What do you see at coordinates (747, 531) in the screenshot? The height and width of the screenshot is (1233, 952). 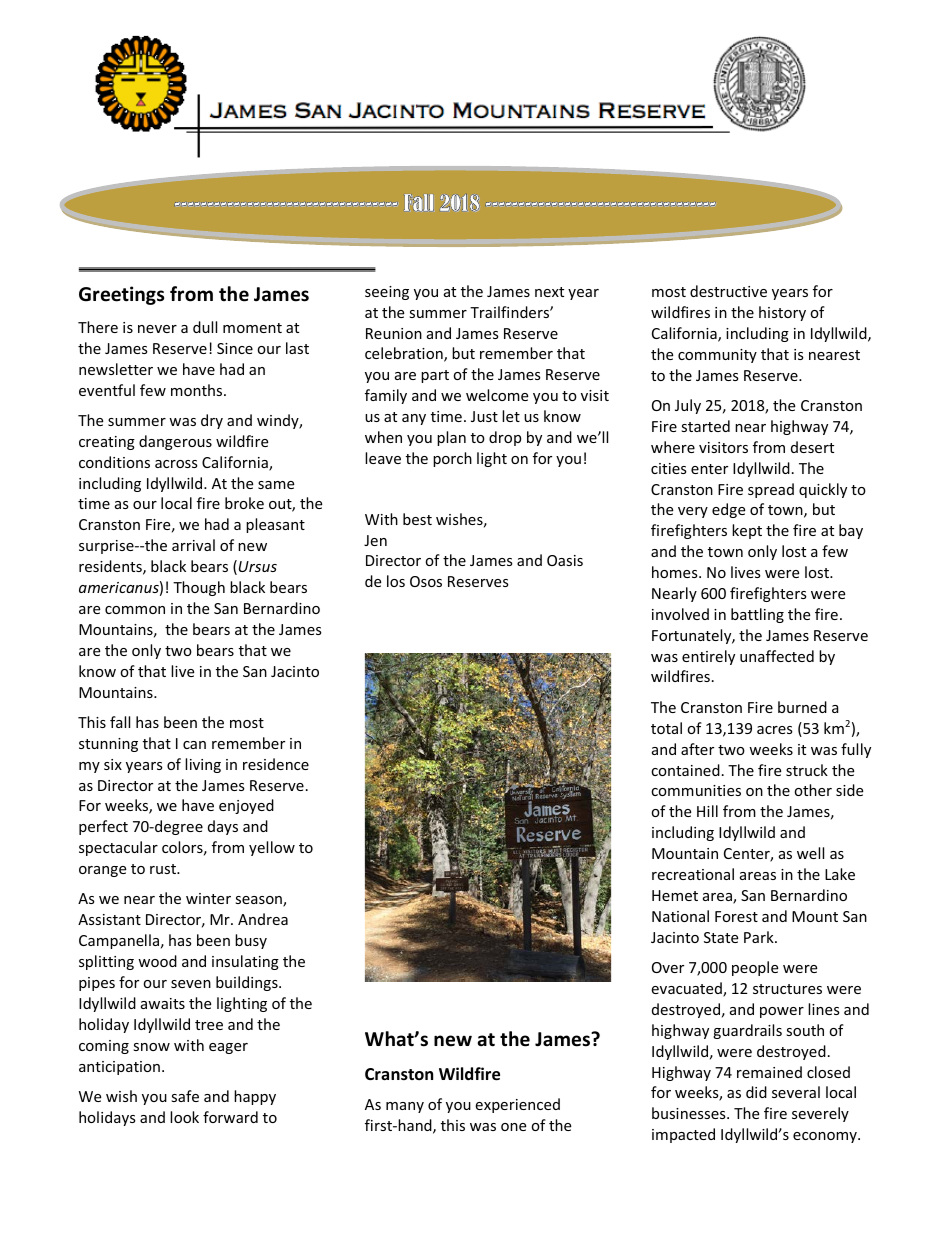 I see `kept` at bounding box center [747, 531].
